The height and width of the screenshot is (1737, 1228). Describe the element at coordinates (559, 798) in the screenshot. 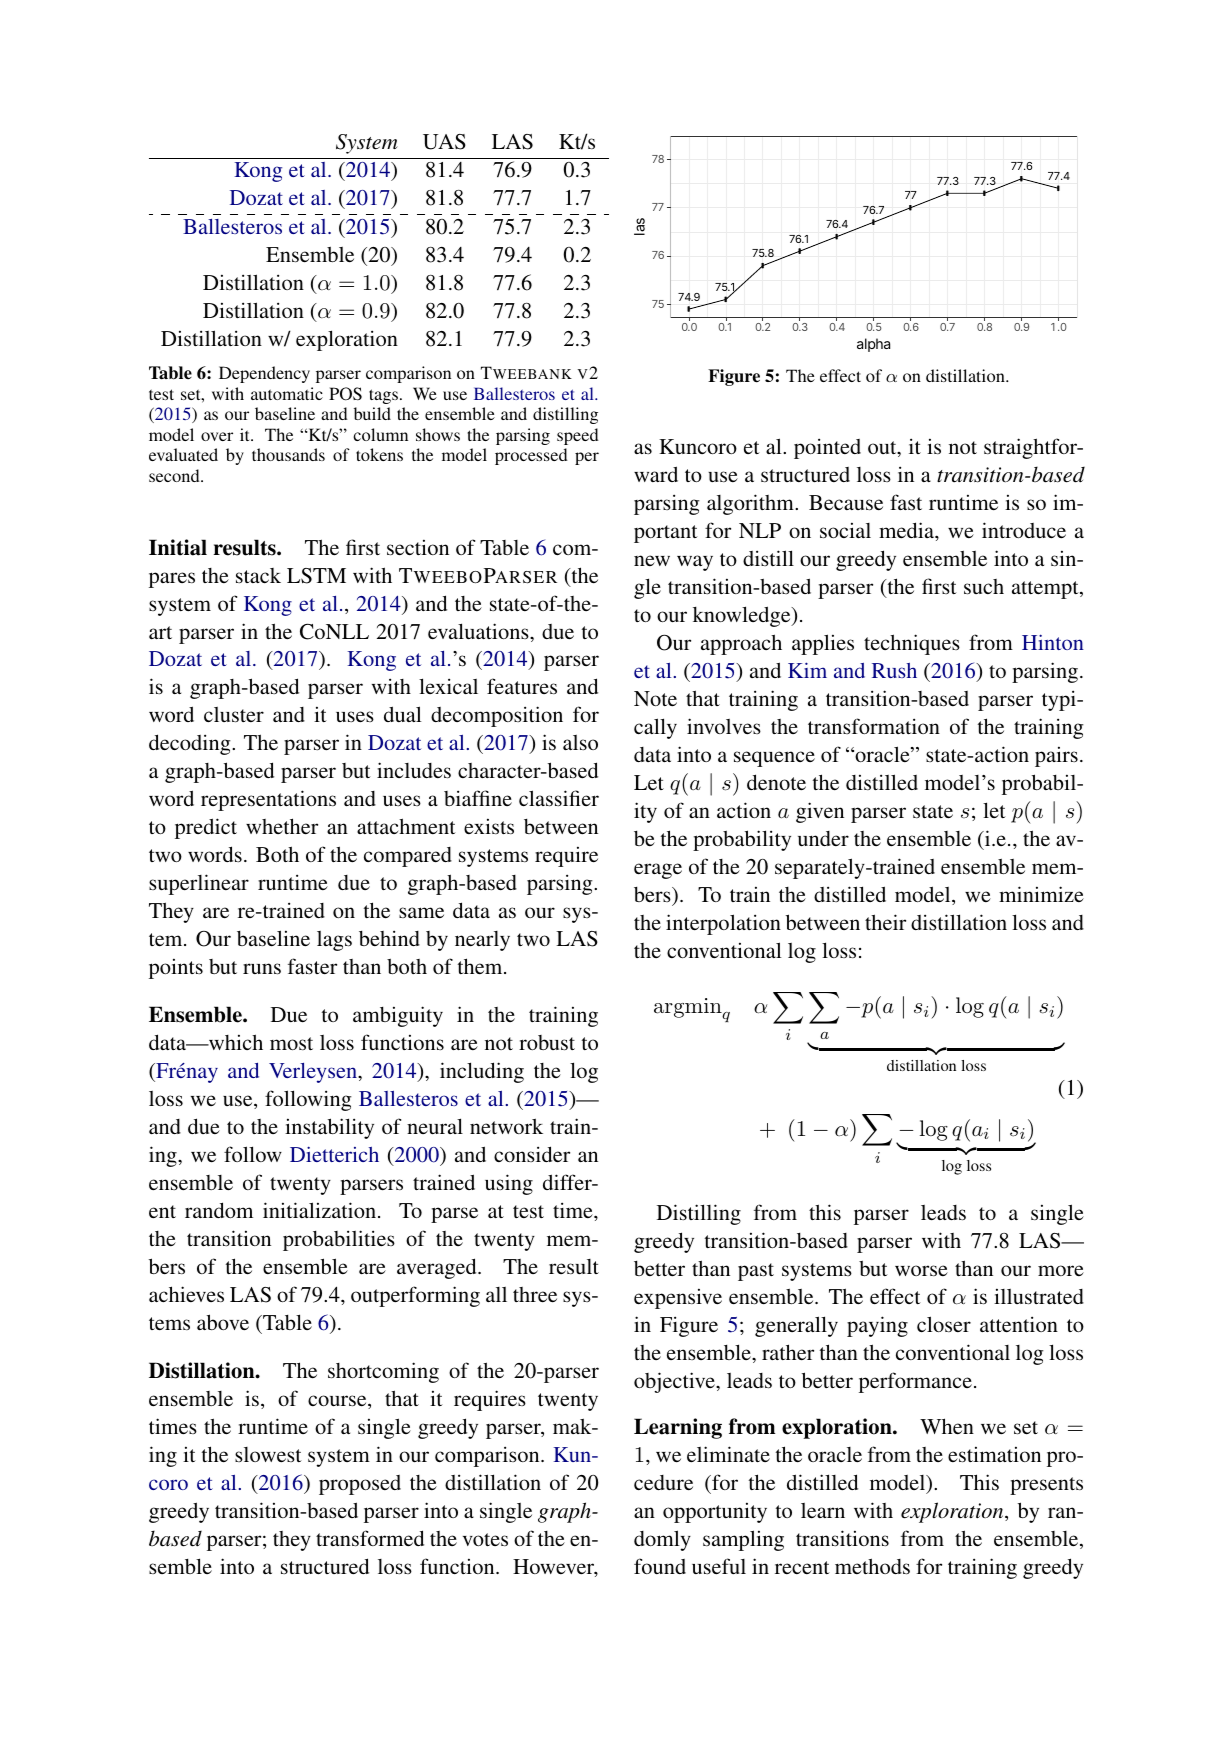

I see `classifier` at that location.
